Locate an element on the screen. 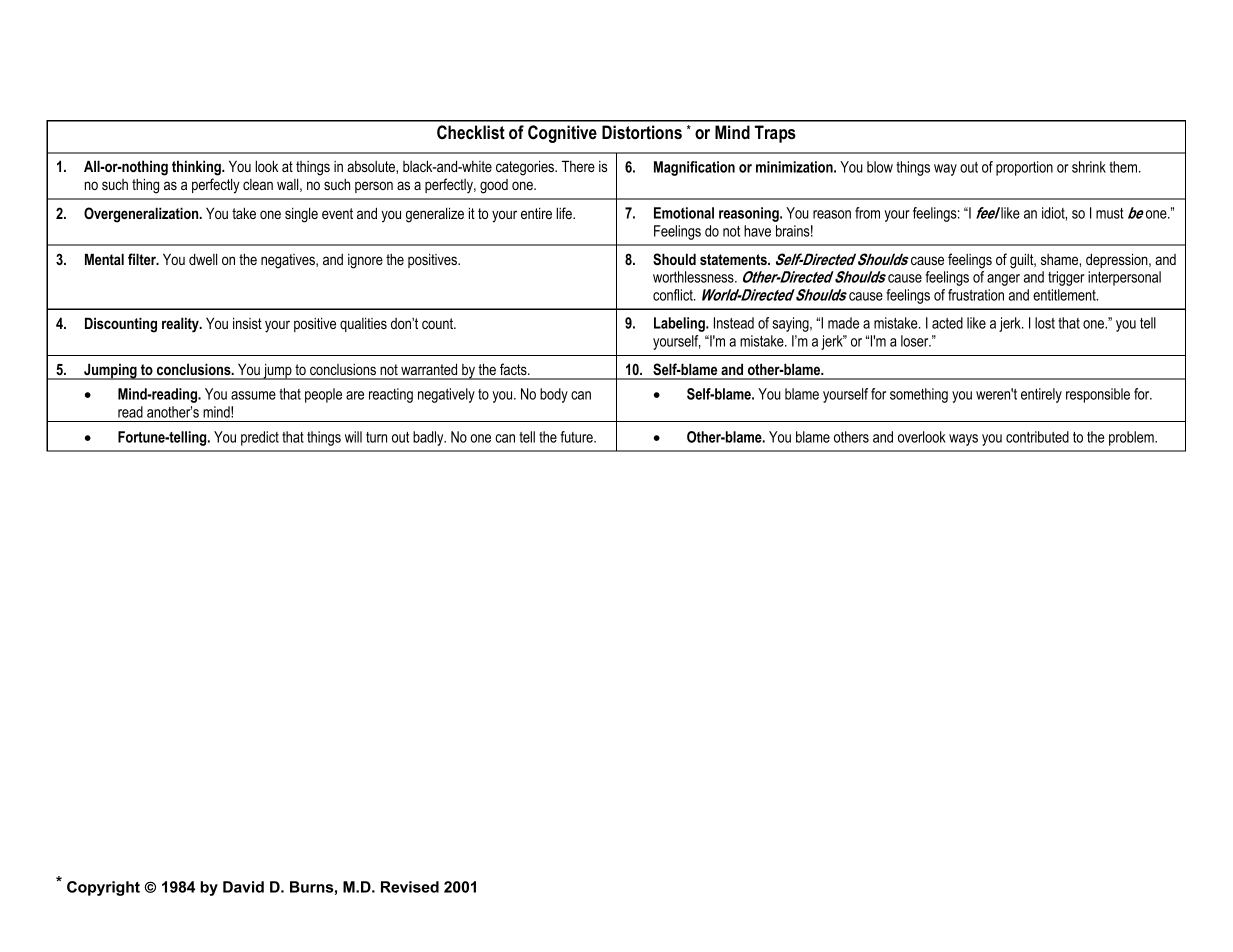 This screenshot has width=1233, height=952. proportion is located at coordinates (1024, 168).
